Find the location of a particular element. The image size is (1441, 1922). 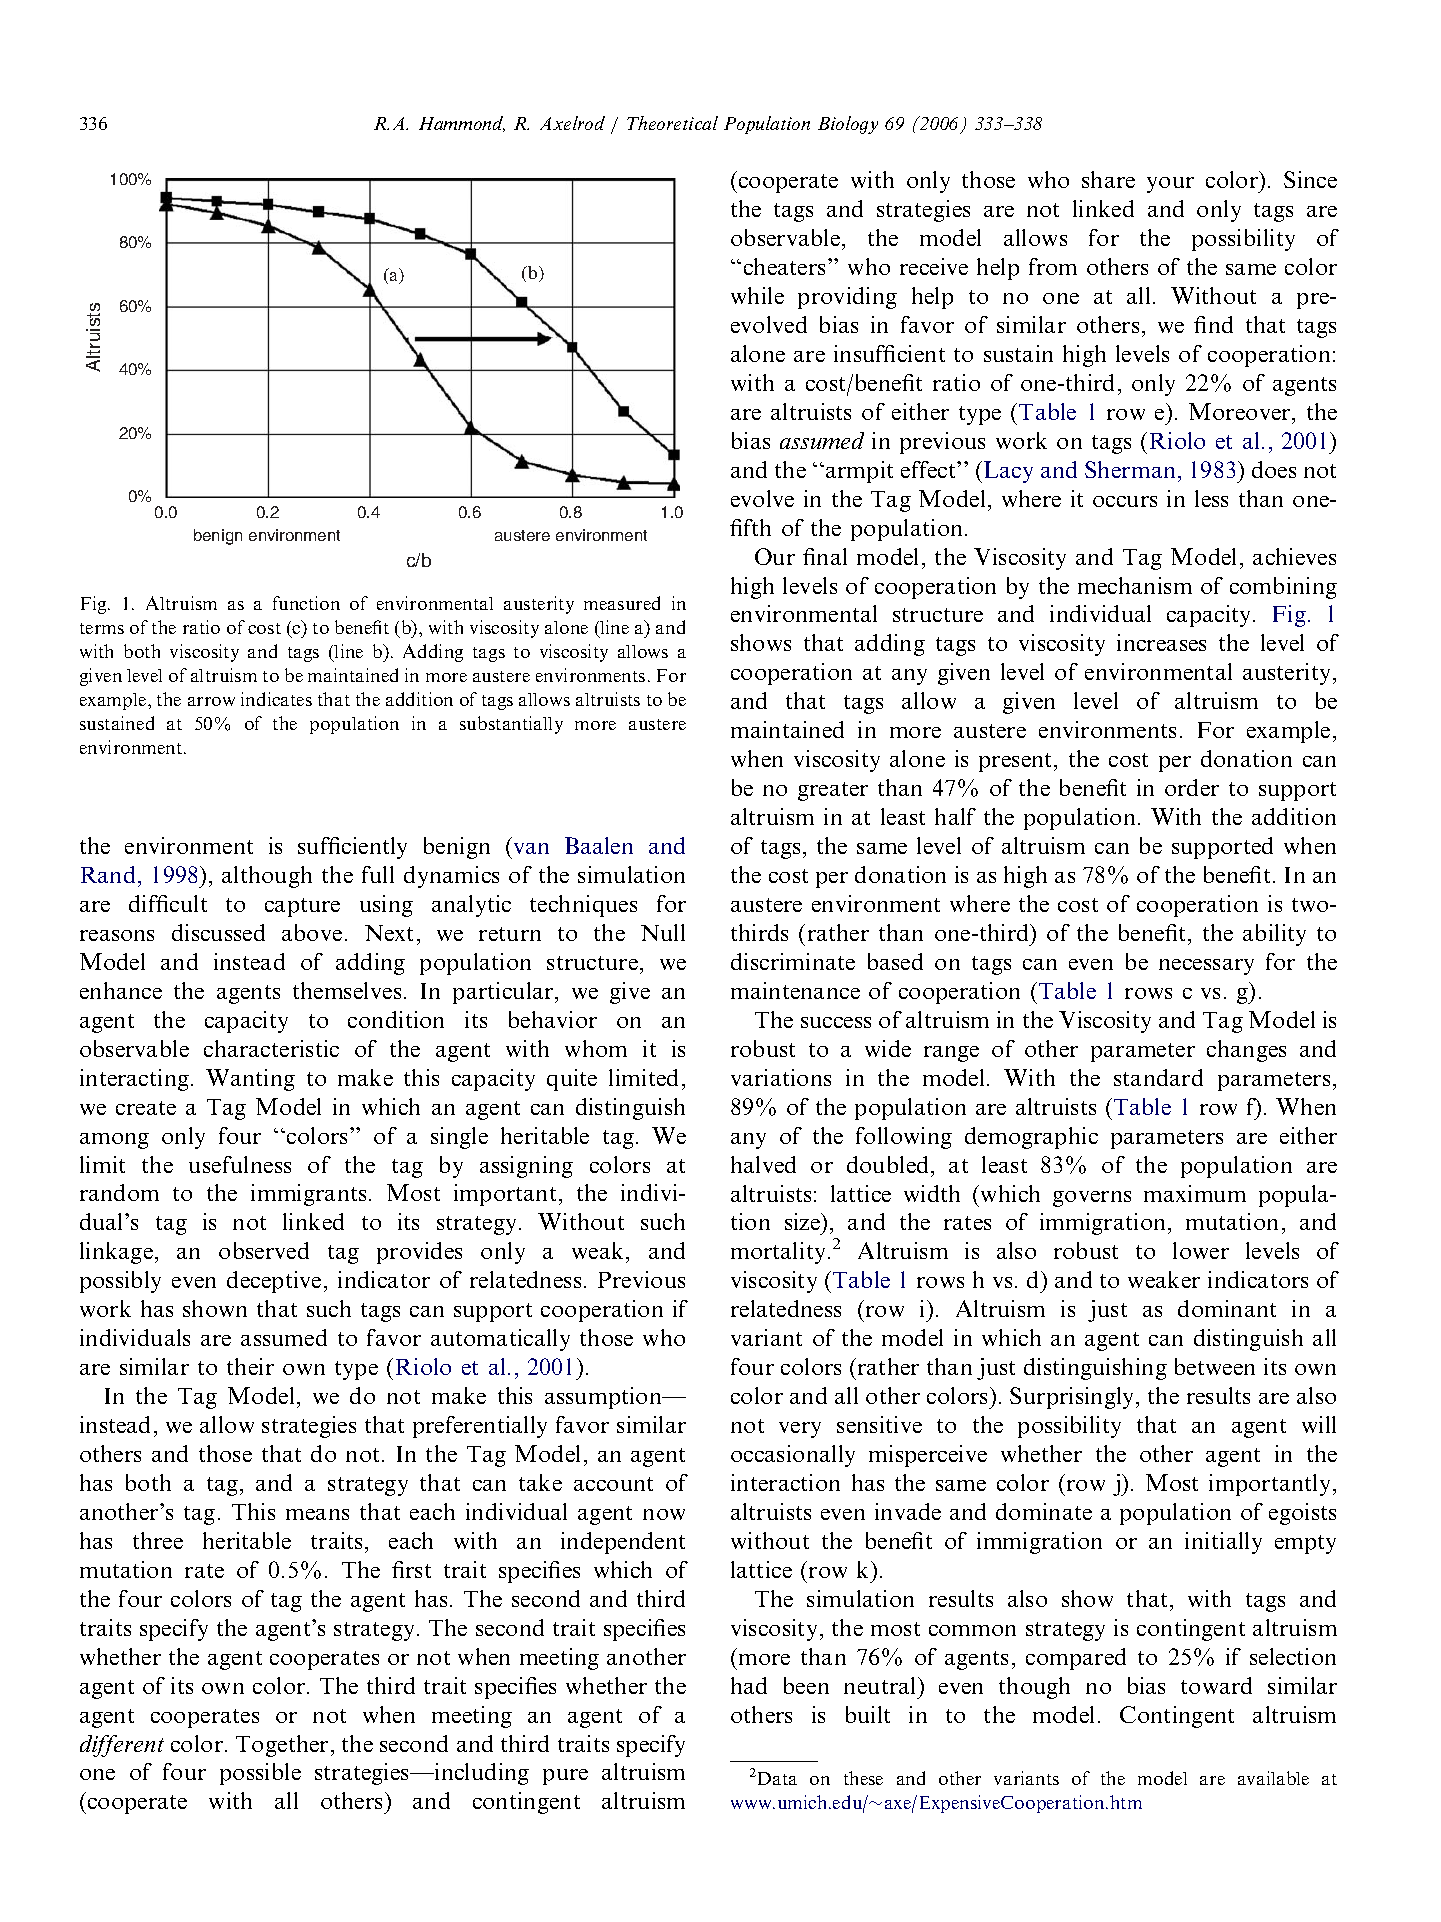

discussed is located at coordinates (218, 932).
